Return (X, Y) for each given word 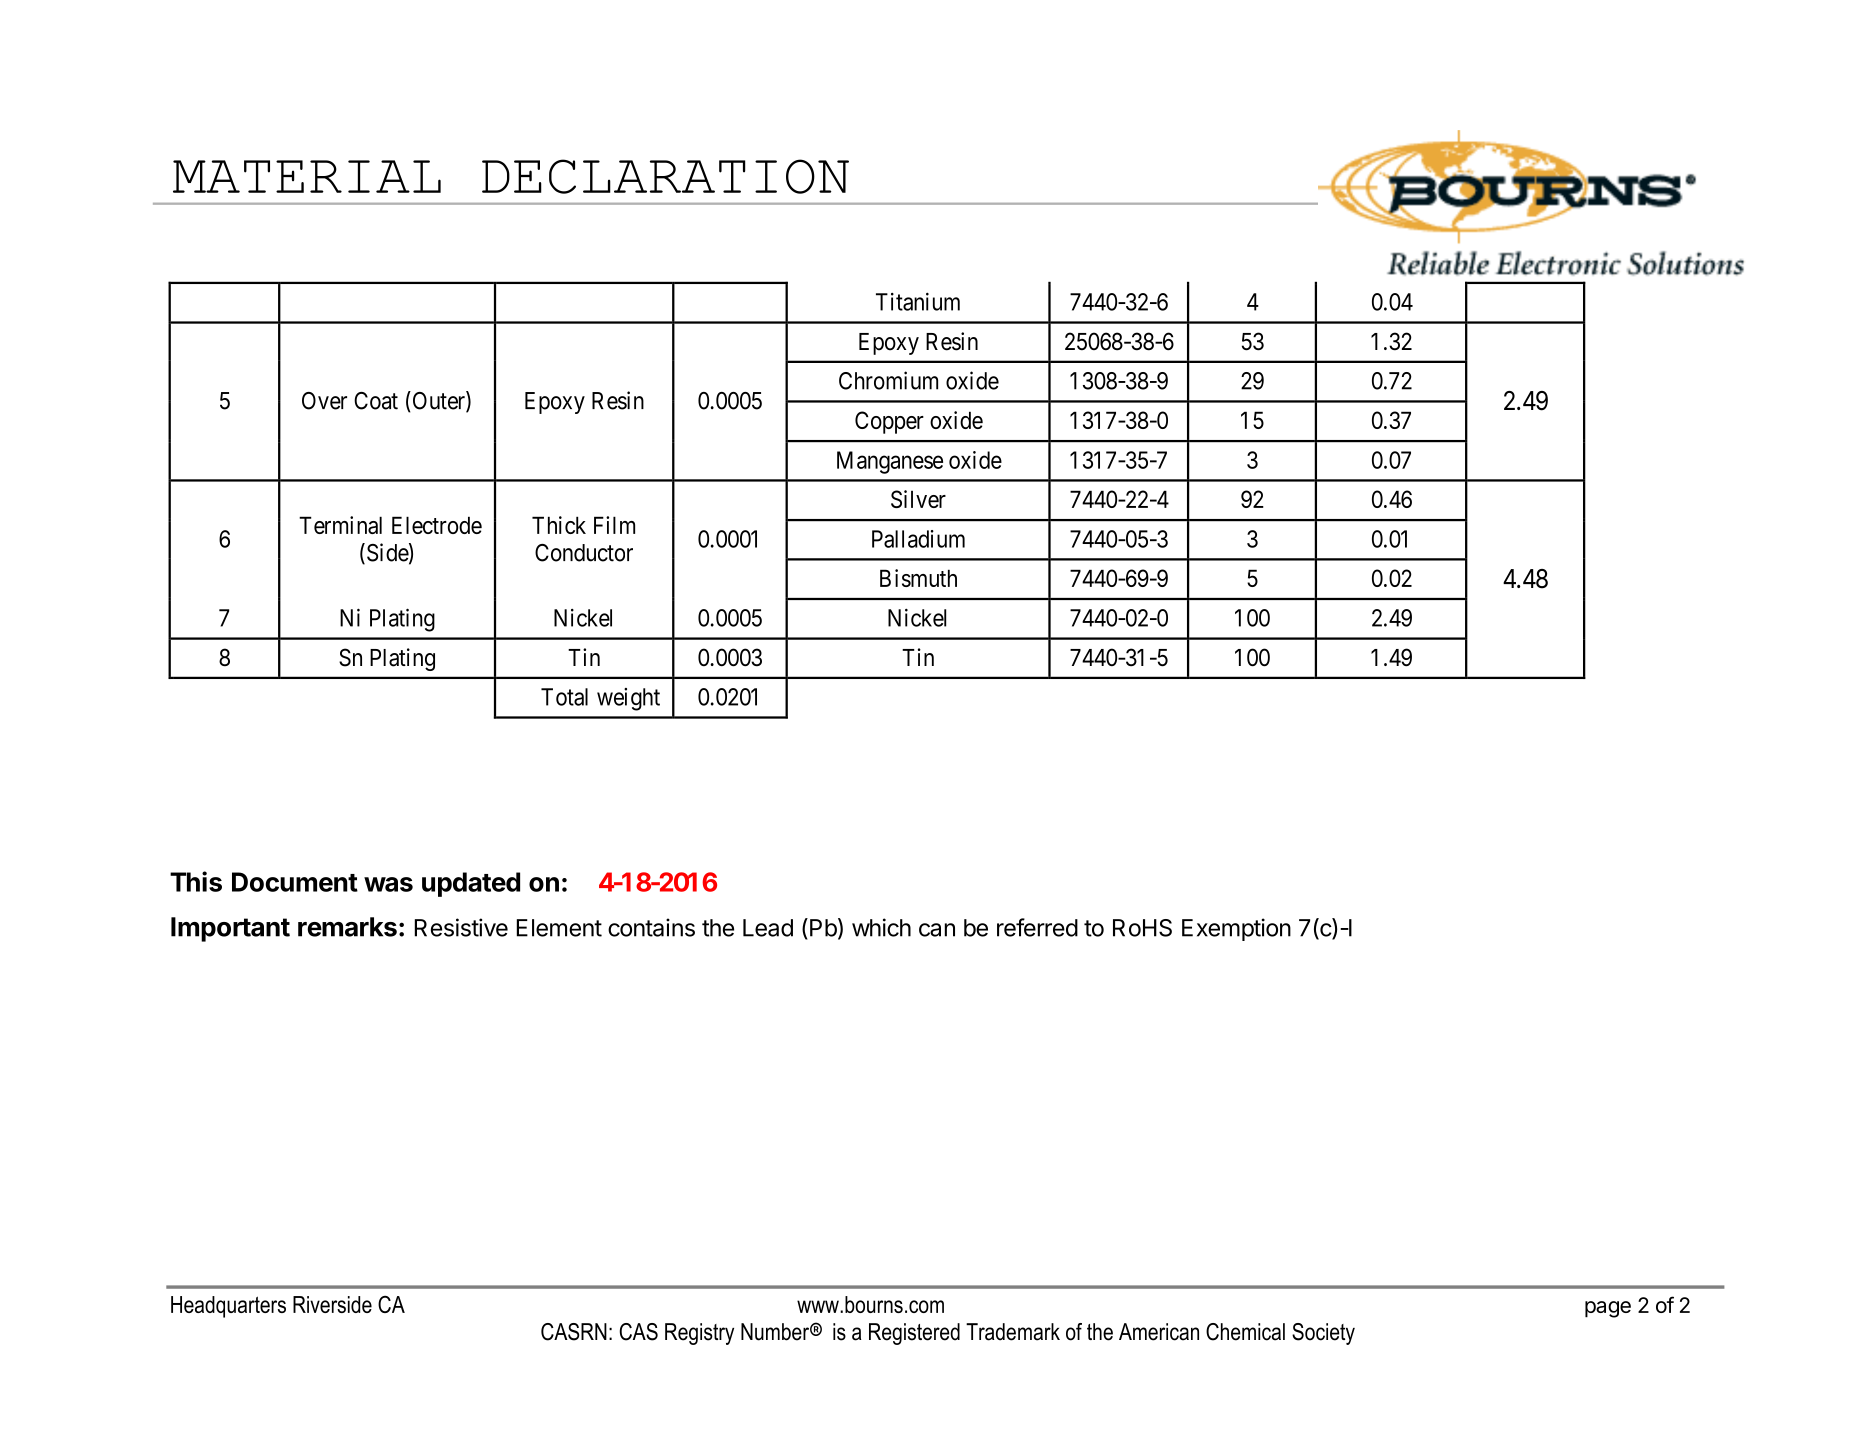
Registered (914, 1334)
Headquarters (228, 1307)
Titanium (918, 302)
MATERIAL (307, 176)
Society (1323, 1334)
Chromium (888, 380)
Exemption (1236, 929)
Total (564, 697)
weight (628, 699)
